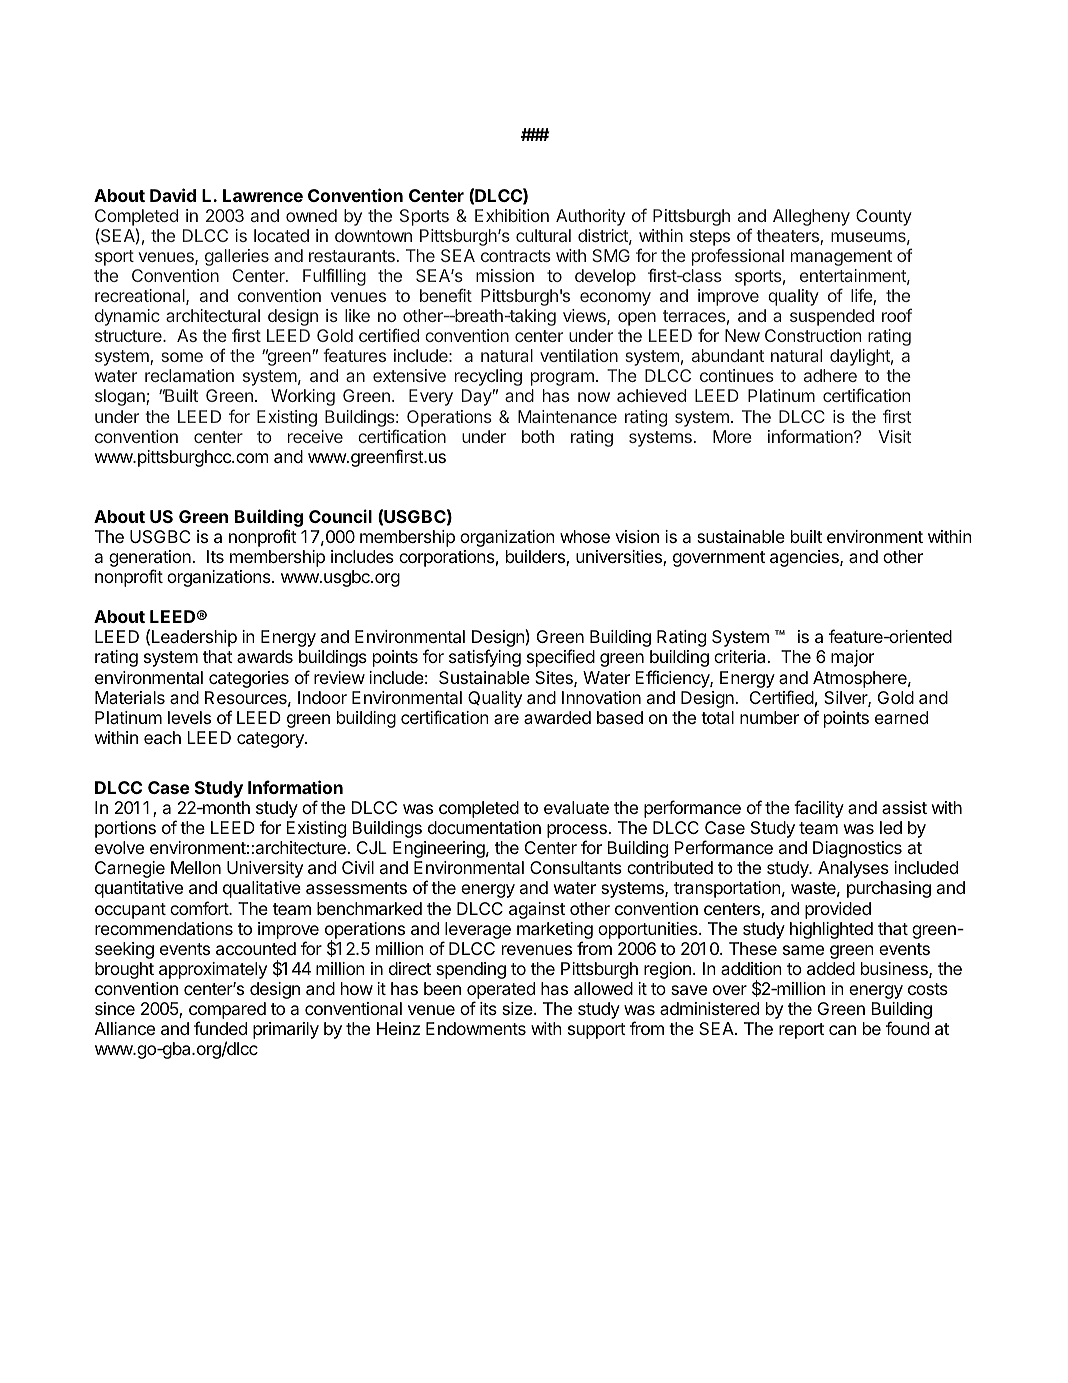 The height and width of the document is (1383, 1068). I want to click on number, so click(769, 717).
